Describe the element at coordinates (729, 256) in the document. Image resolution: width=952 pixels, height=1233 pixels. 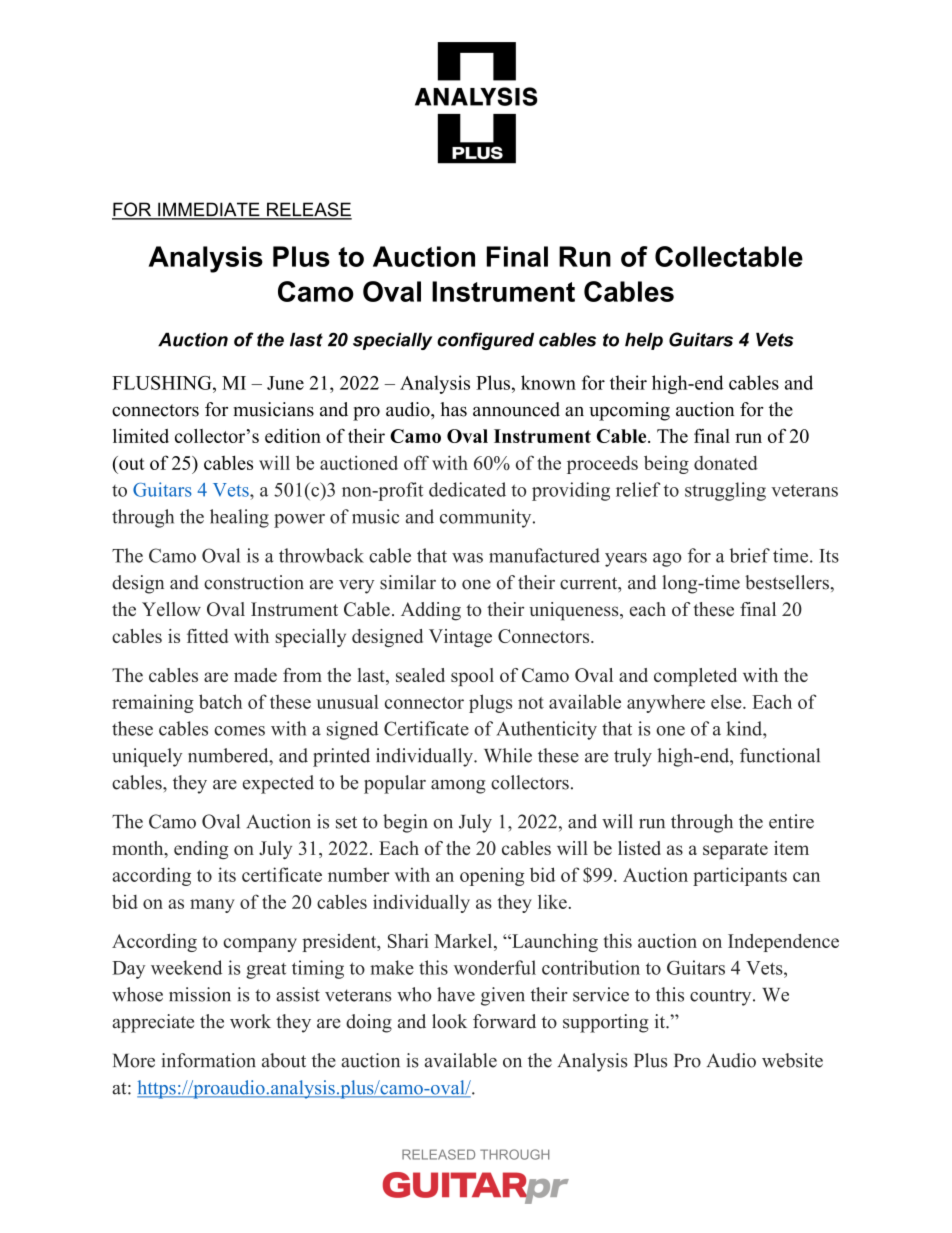
I see `Collectable` at that location.
